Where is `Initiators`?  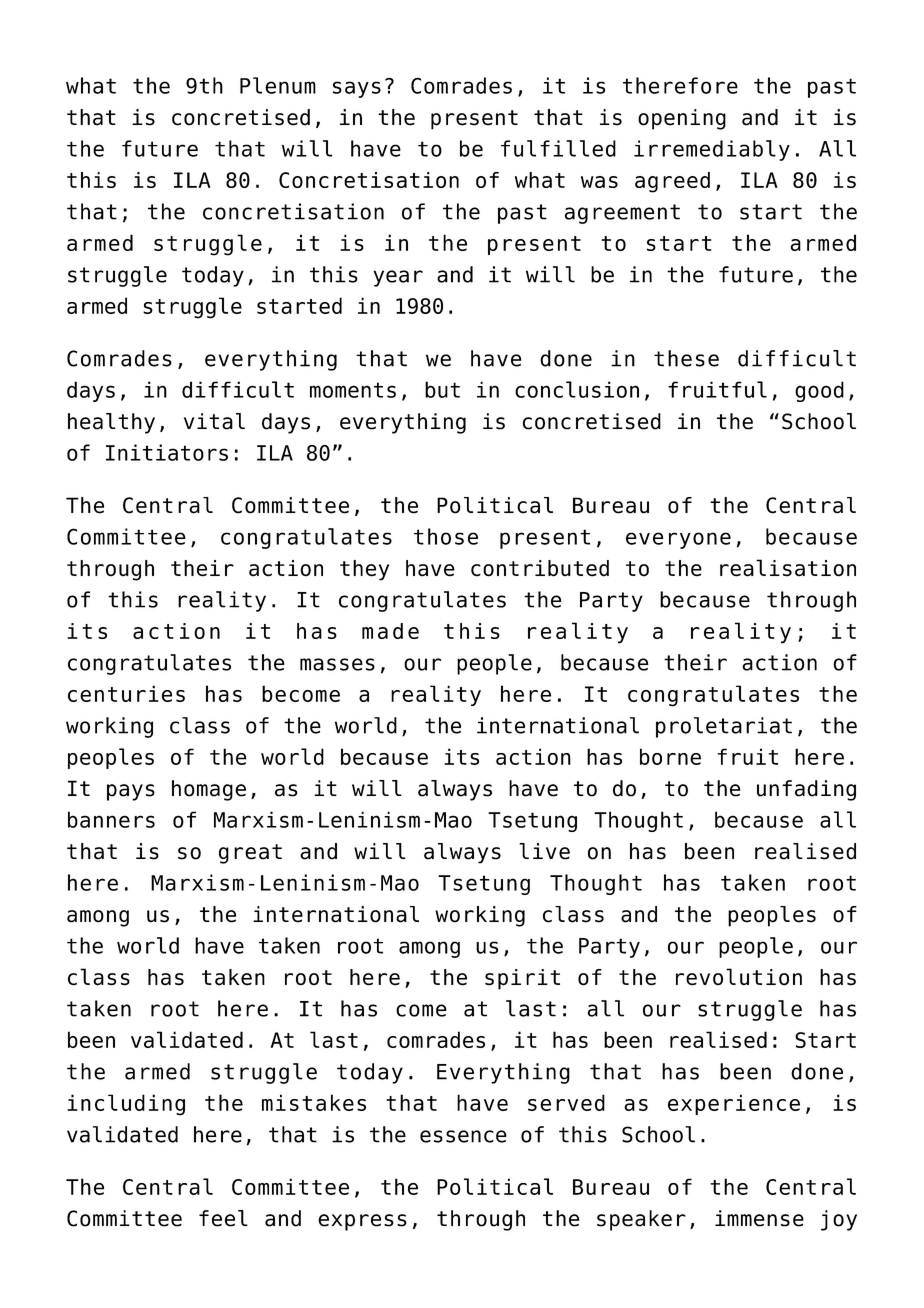 Initiators is located at coordinates (167, 452).
